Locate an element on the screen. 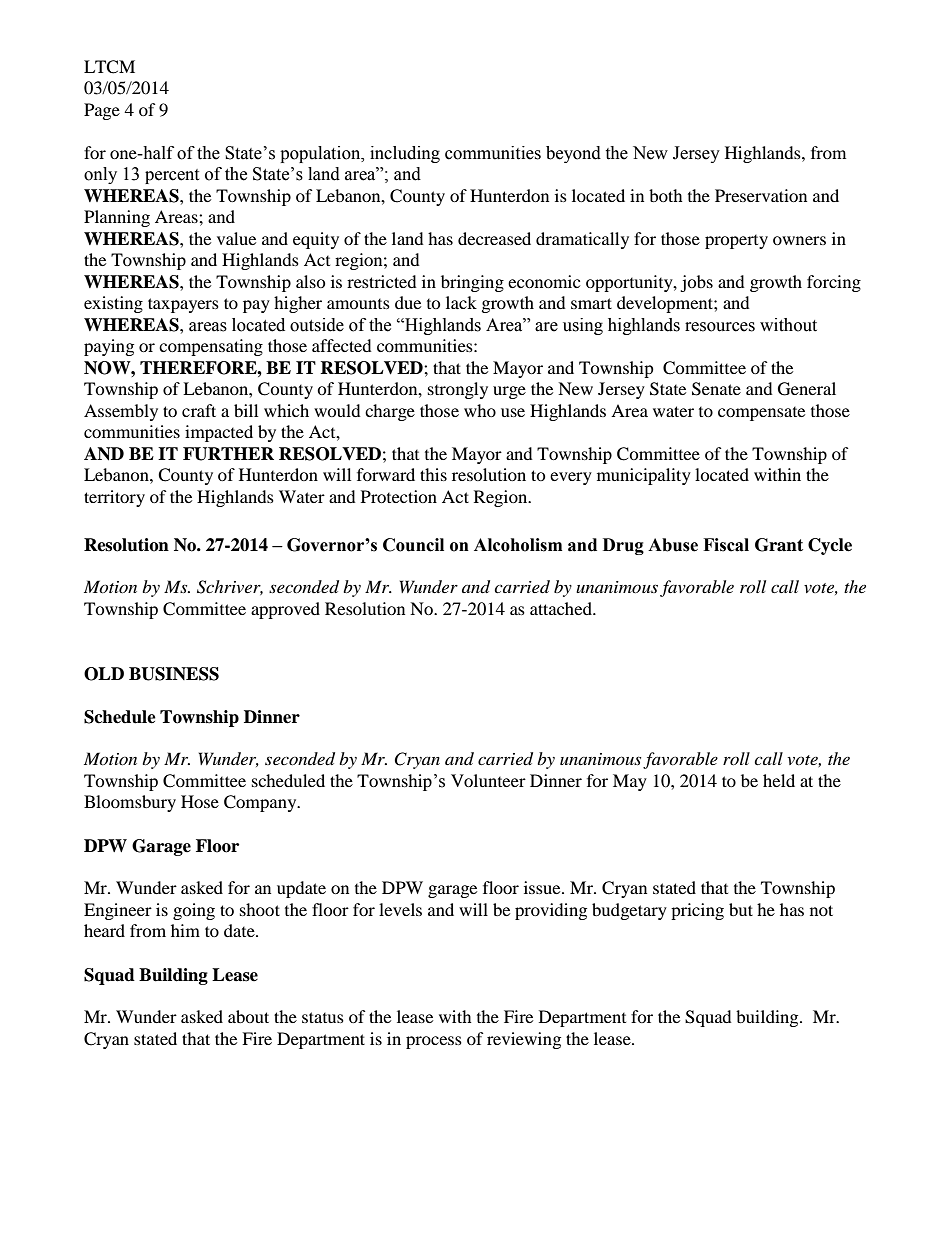  strongly is located at coordinates (458, 390).
